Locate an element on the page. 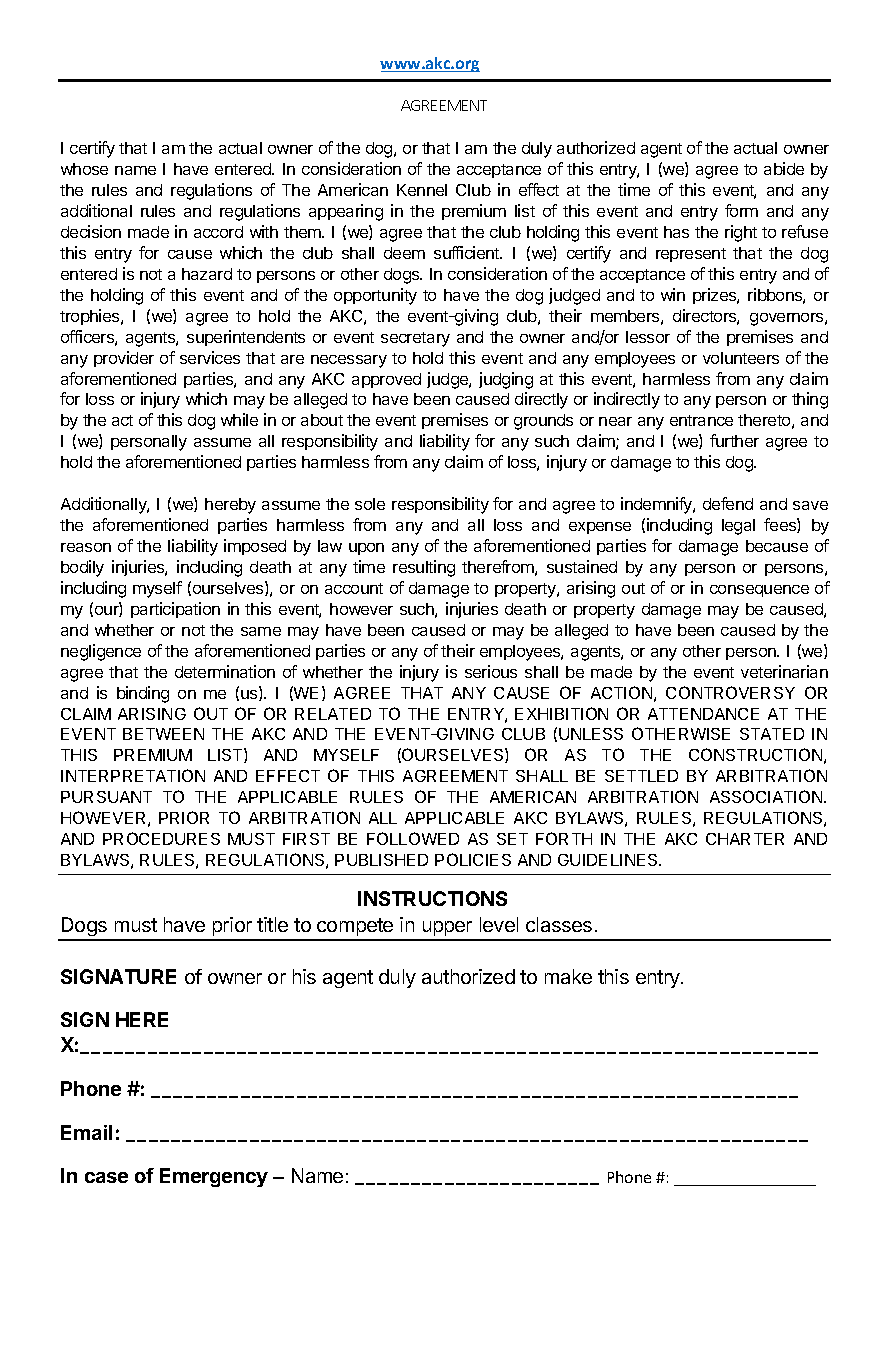 This document has height=1372, width=887. form is located at coordinates (741, 210).
